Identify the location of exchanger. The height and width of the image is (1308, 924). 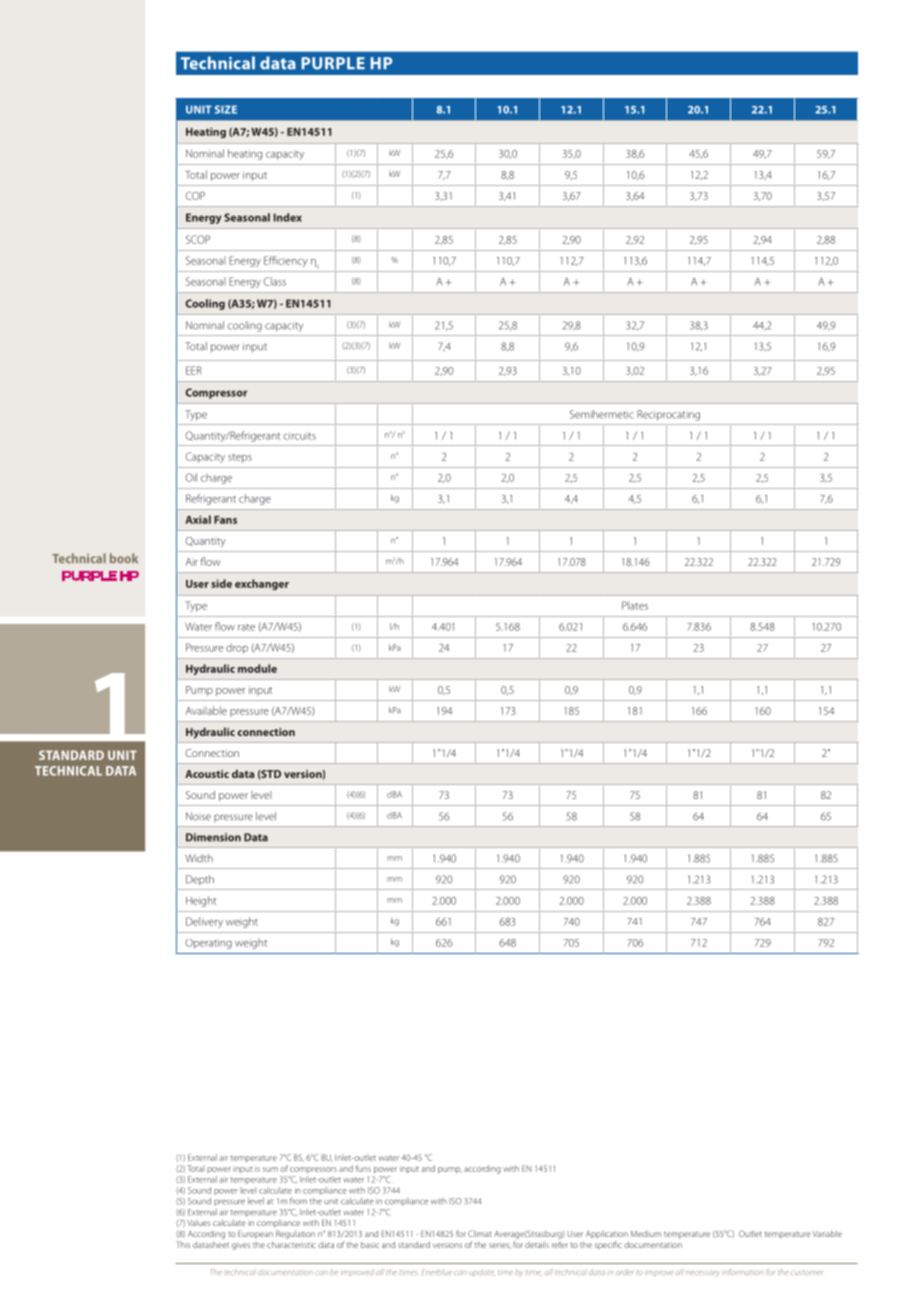
(262, 584).
